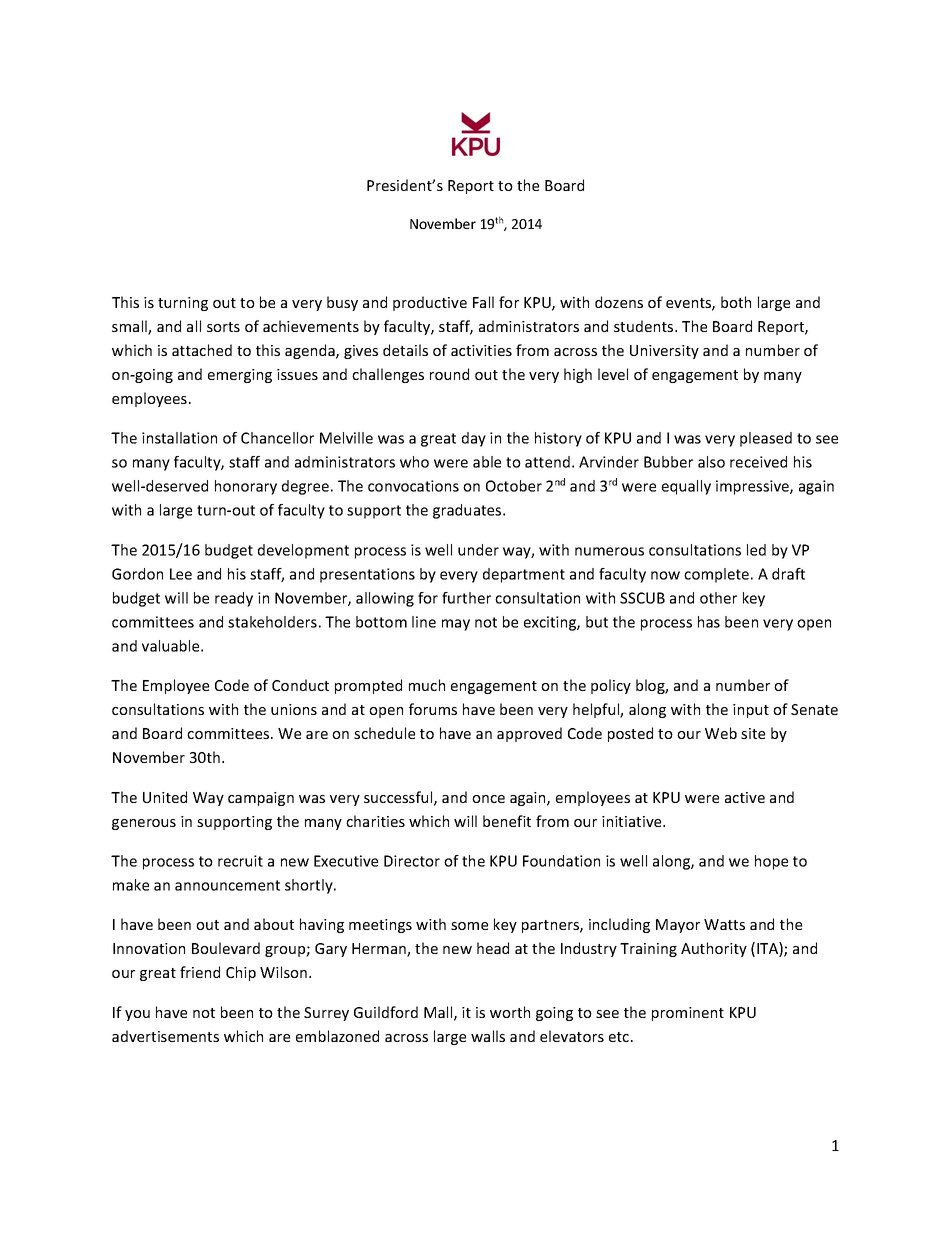  I want to click on prominent, so click(688, 1014).
